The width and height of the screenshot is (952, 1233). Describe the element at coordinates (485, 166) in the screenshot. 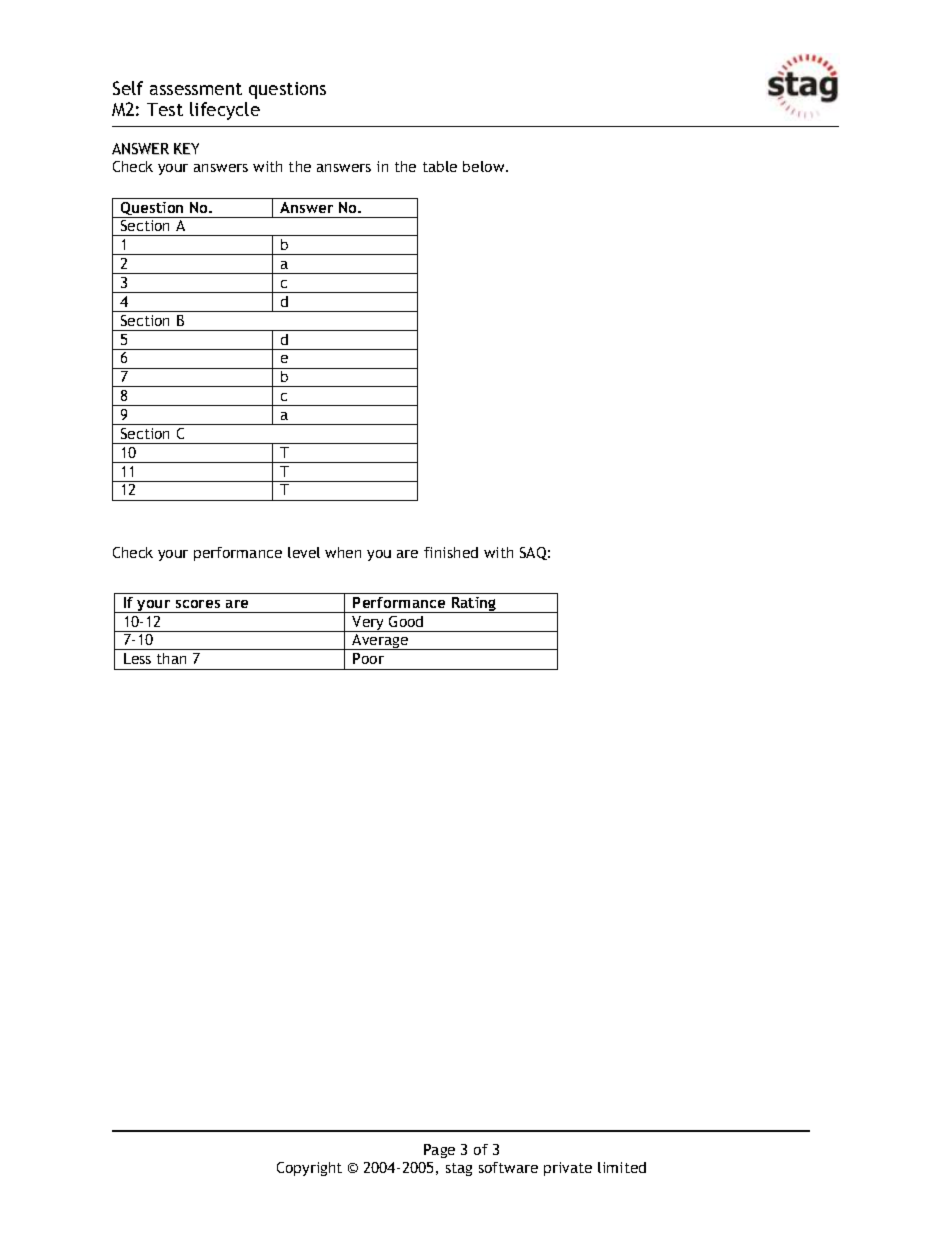

I see `below` at that location.
